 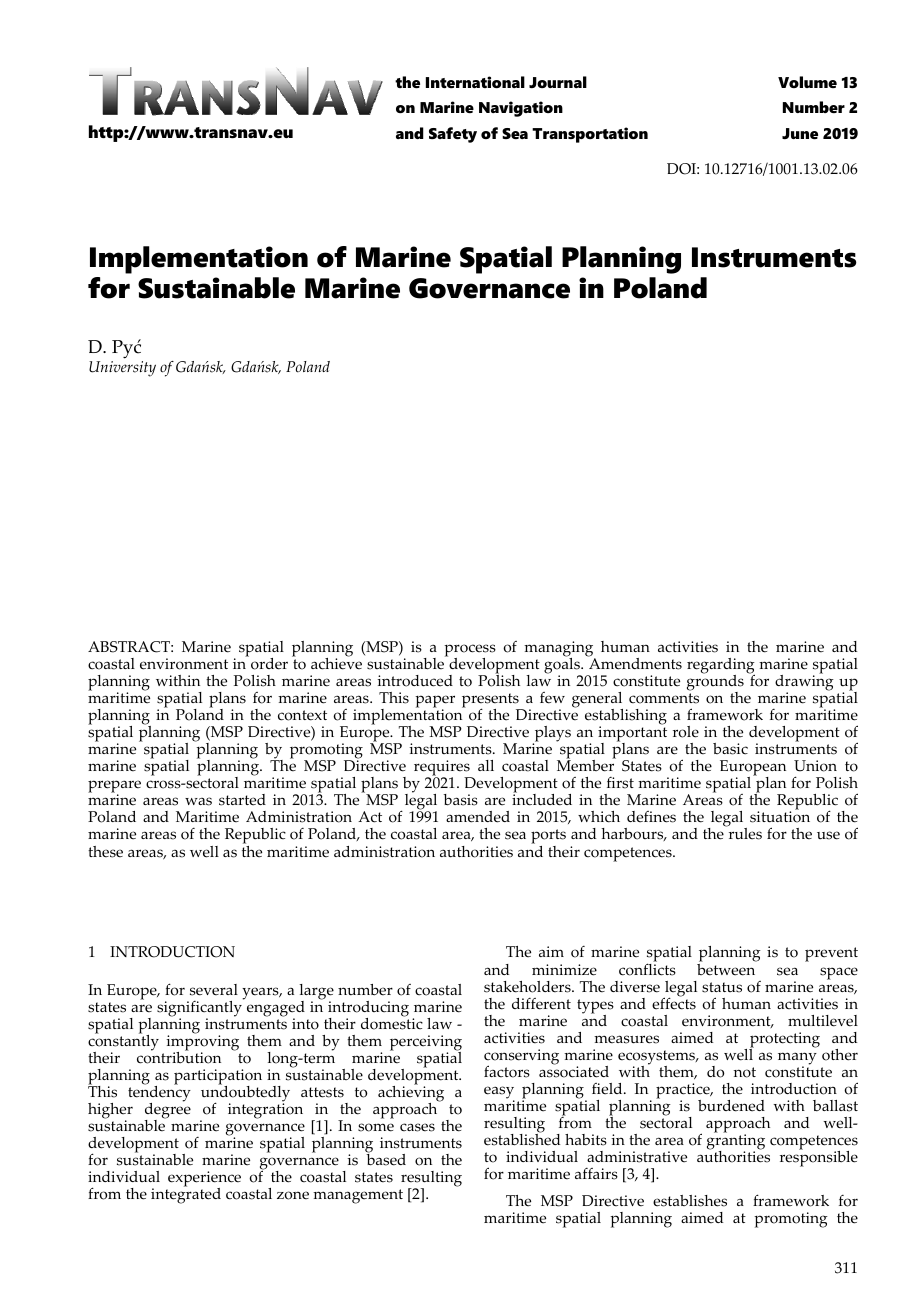 What do you see at coordinates (721, 667) in the screenshot?
I see `regarding` at bounding box center [721, 667].
